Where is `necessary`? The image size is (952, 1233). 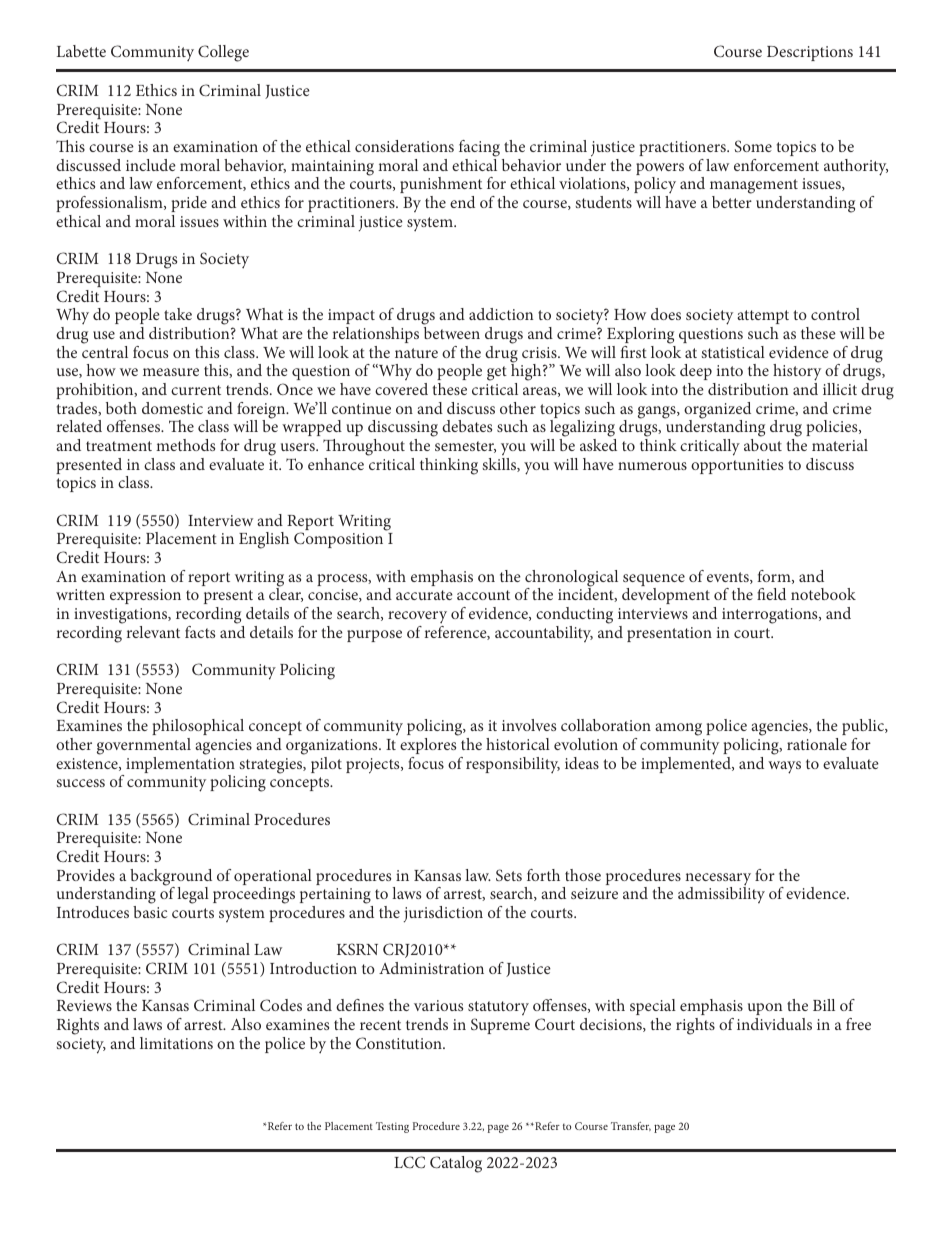
necessary is located at coordinates (718, 880).
